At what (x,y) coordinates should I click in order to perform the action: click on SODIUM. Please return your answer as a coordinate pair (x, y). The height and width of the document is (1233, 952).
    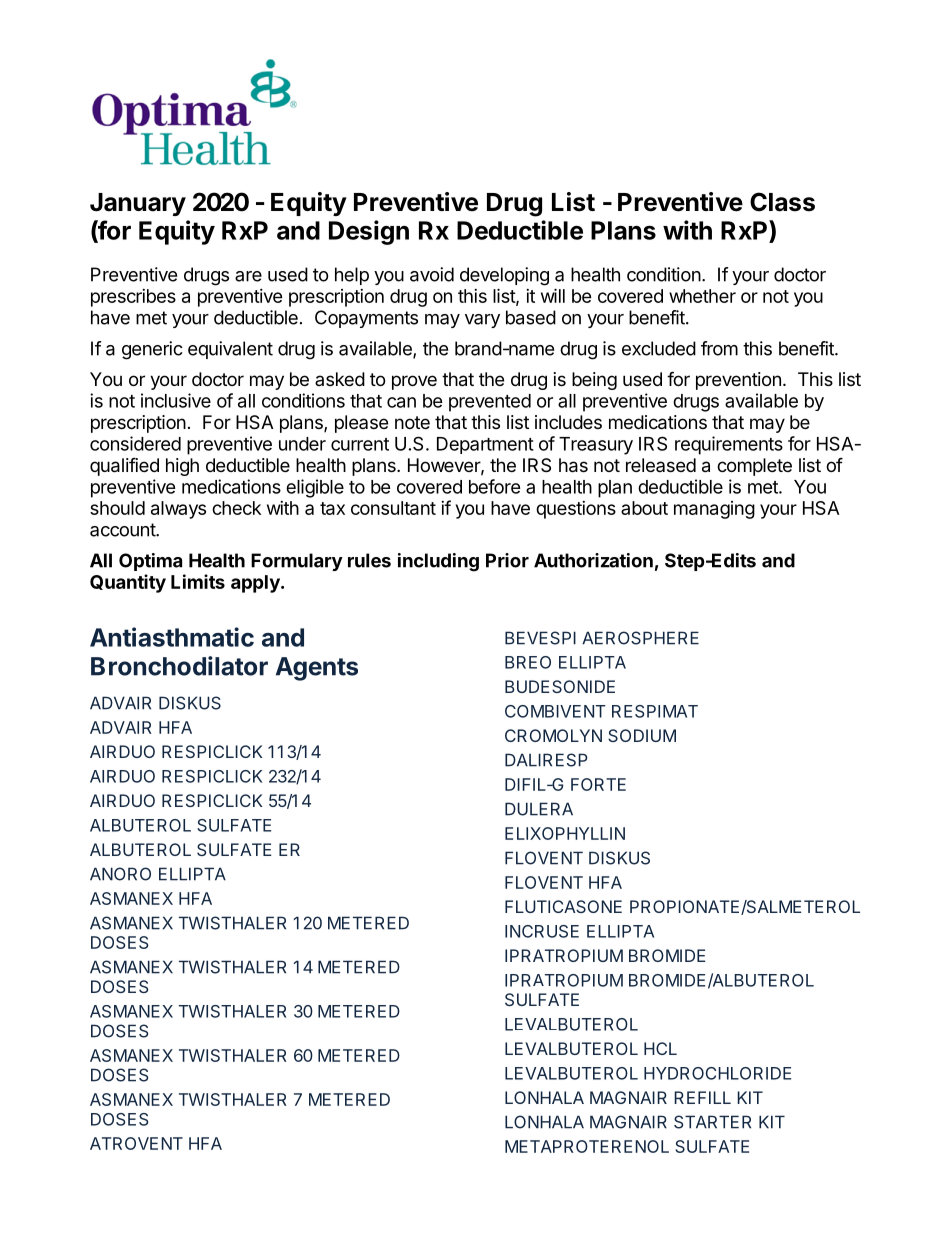
    Looking at the image, I should click on (642, 735).
